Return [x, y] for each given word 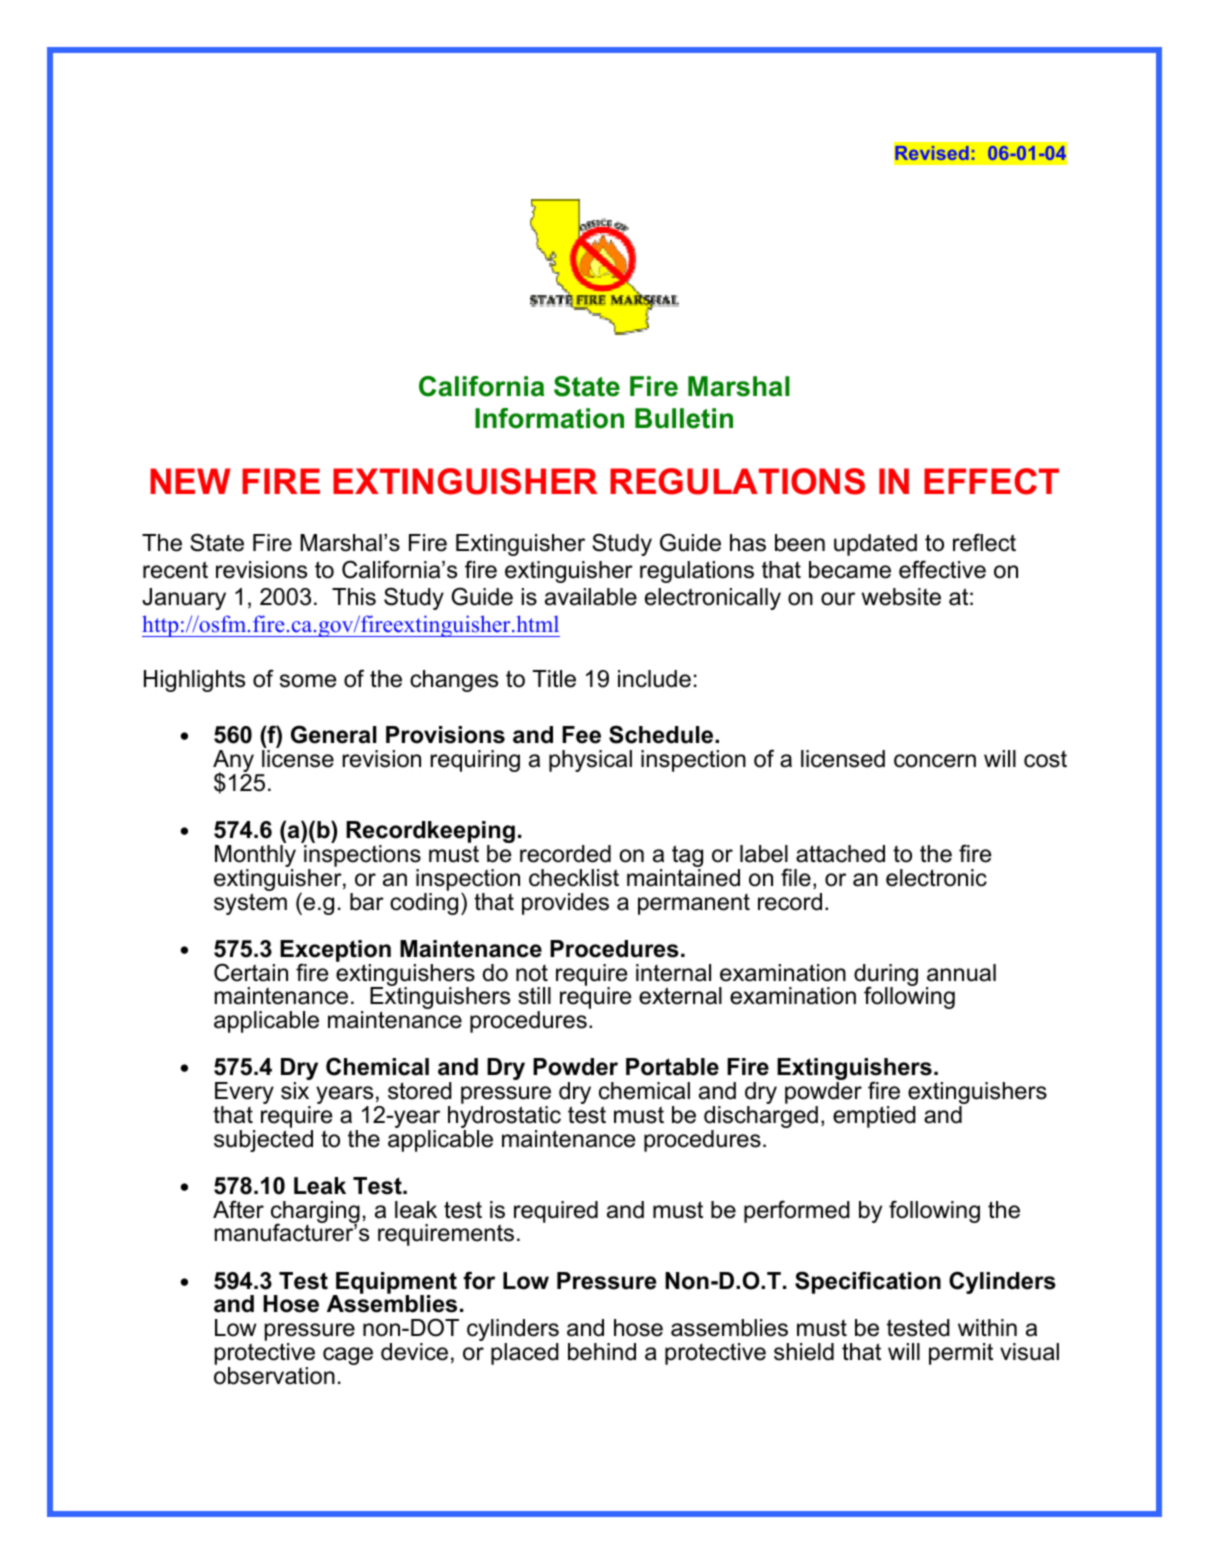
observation [274, 1376]
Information [549, 418]
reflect [984, 542]
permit [961, 1354]
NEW [190, 481]
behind [602, 1352]
